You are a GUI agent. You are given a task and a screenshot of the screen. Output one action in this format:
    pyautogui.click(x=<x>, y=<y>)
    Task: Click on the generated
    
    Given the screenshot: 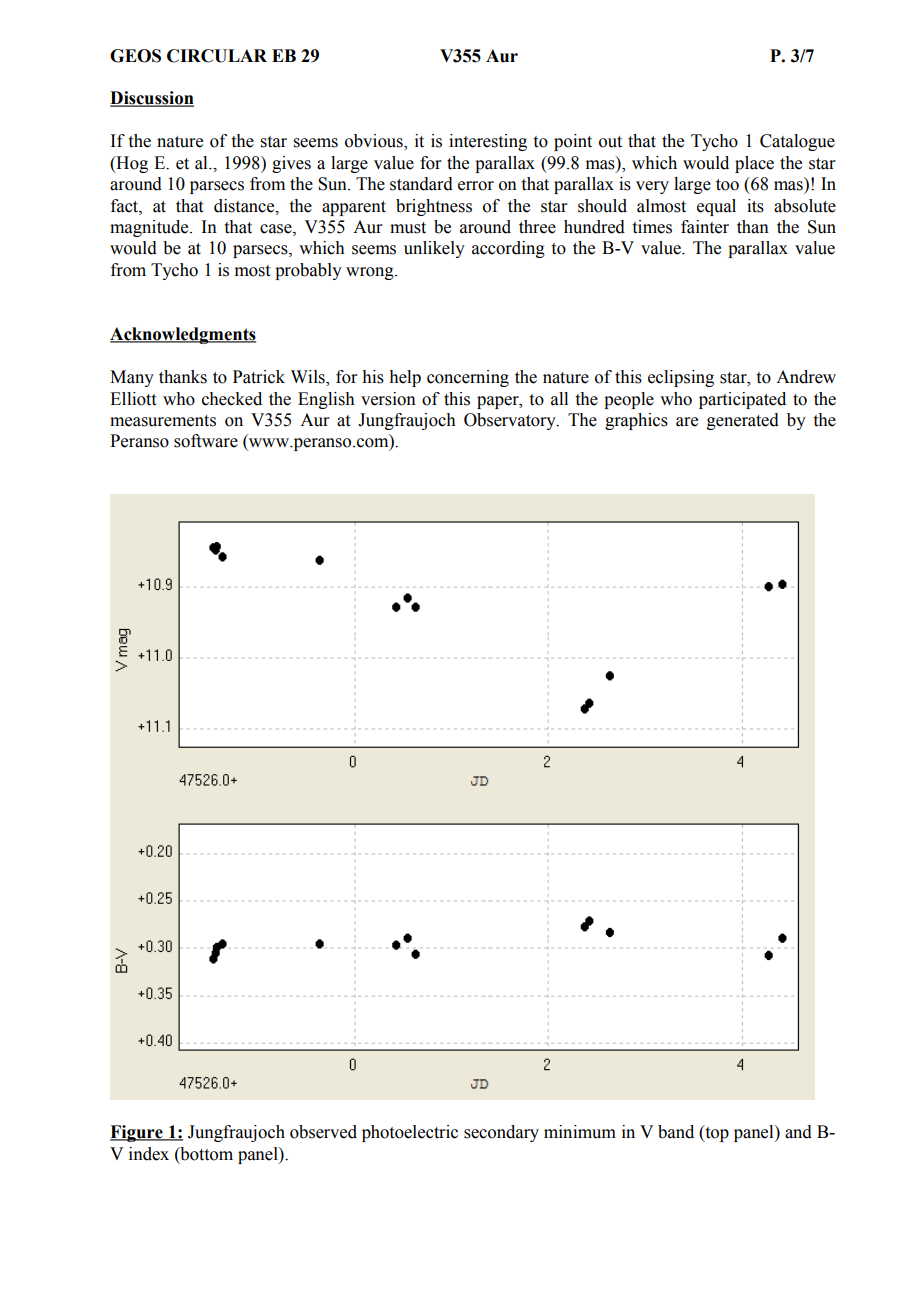 What is the action you would take?
    pyautogui.click(x=743, y=421)
